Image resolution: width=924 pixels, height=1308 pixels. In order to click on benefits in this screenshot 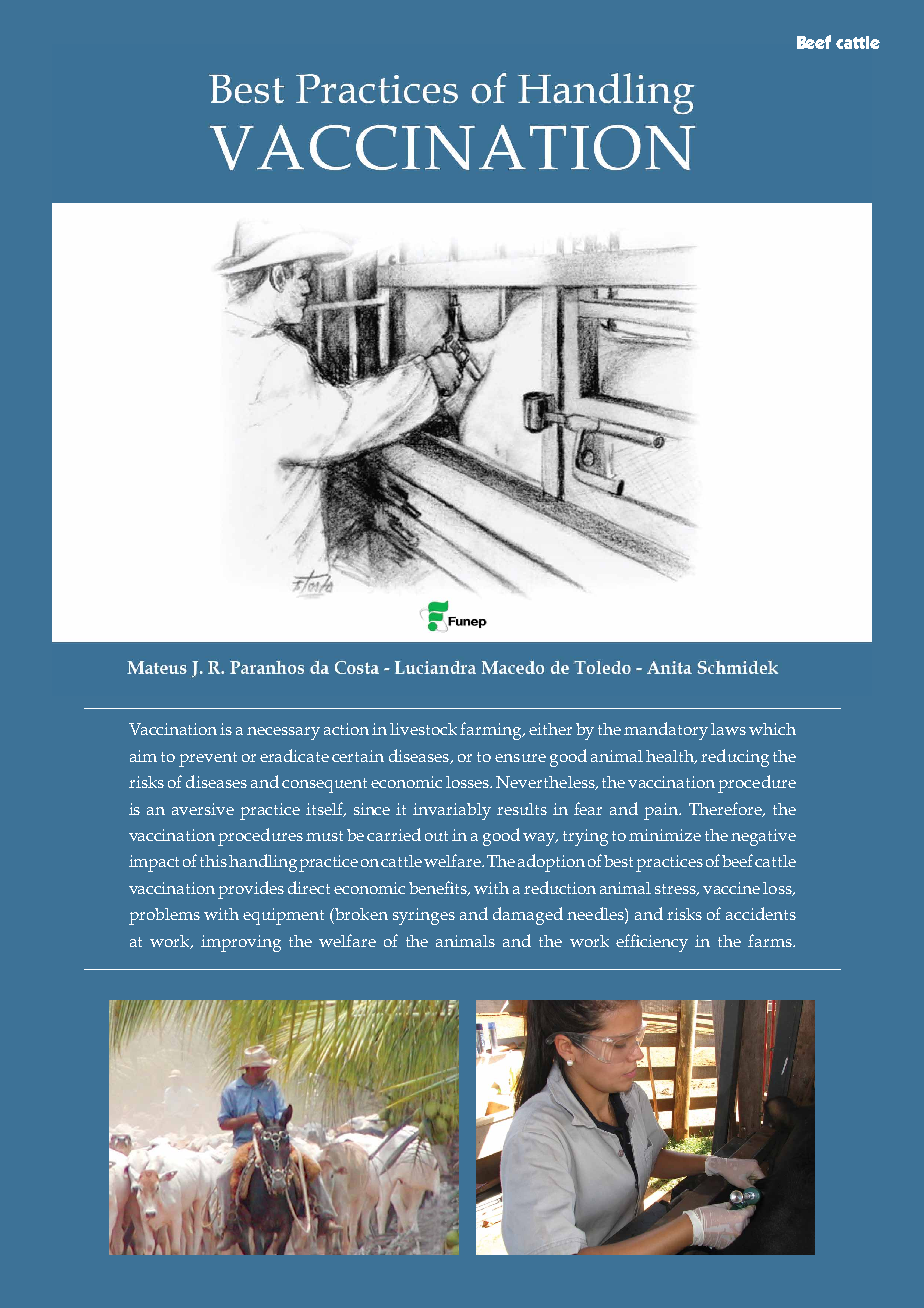, I will do `click(439, 888)`.
